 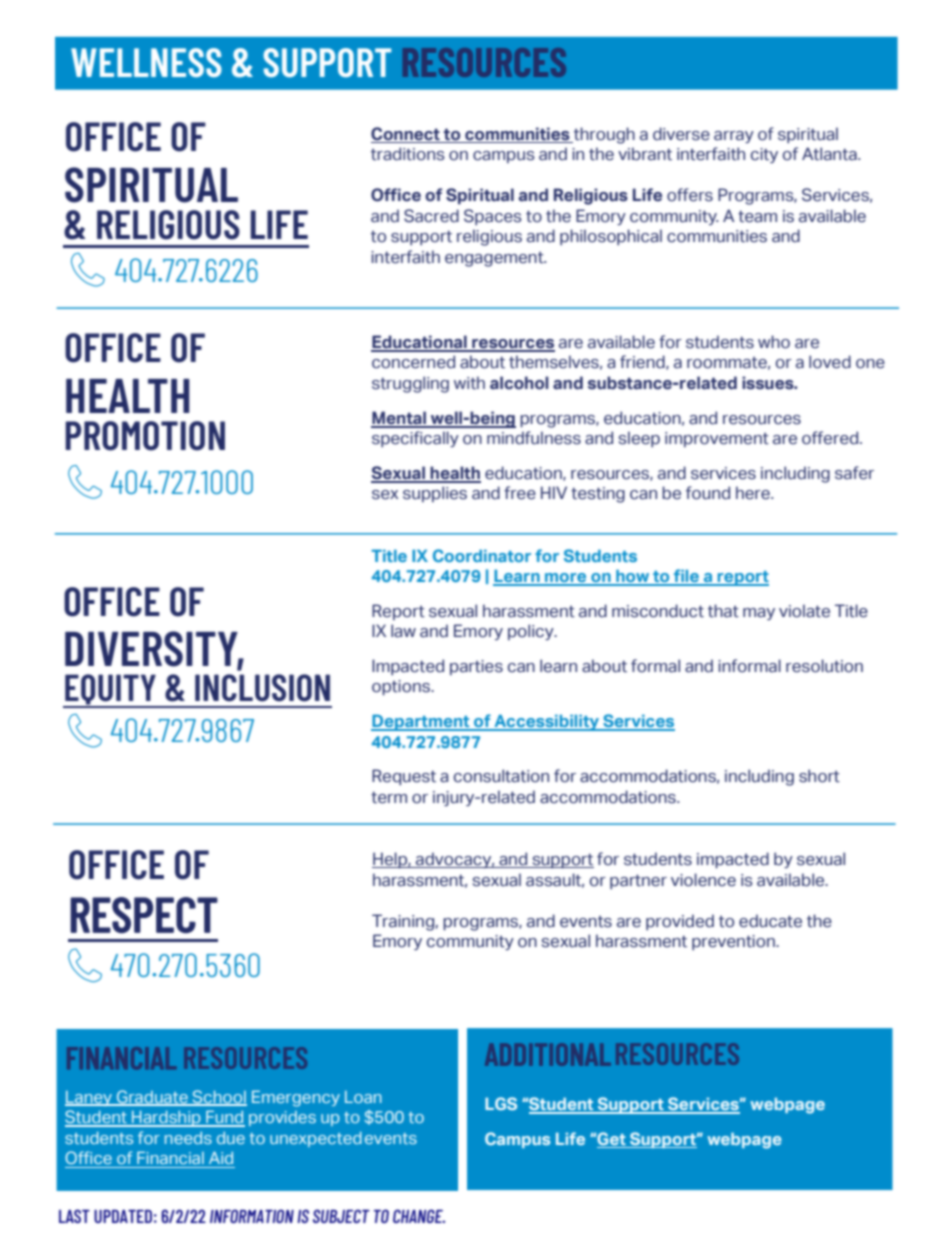 What do you see at coordinates (493, 217) in the document?
I see `Spaces` at bounding box center [493, 217].
